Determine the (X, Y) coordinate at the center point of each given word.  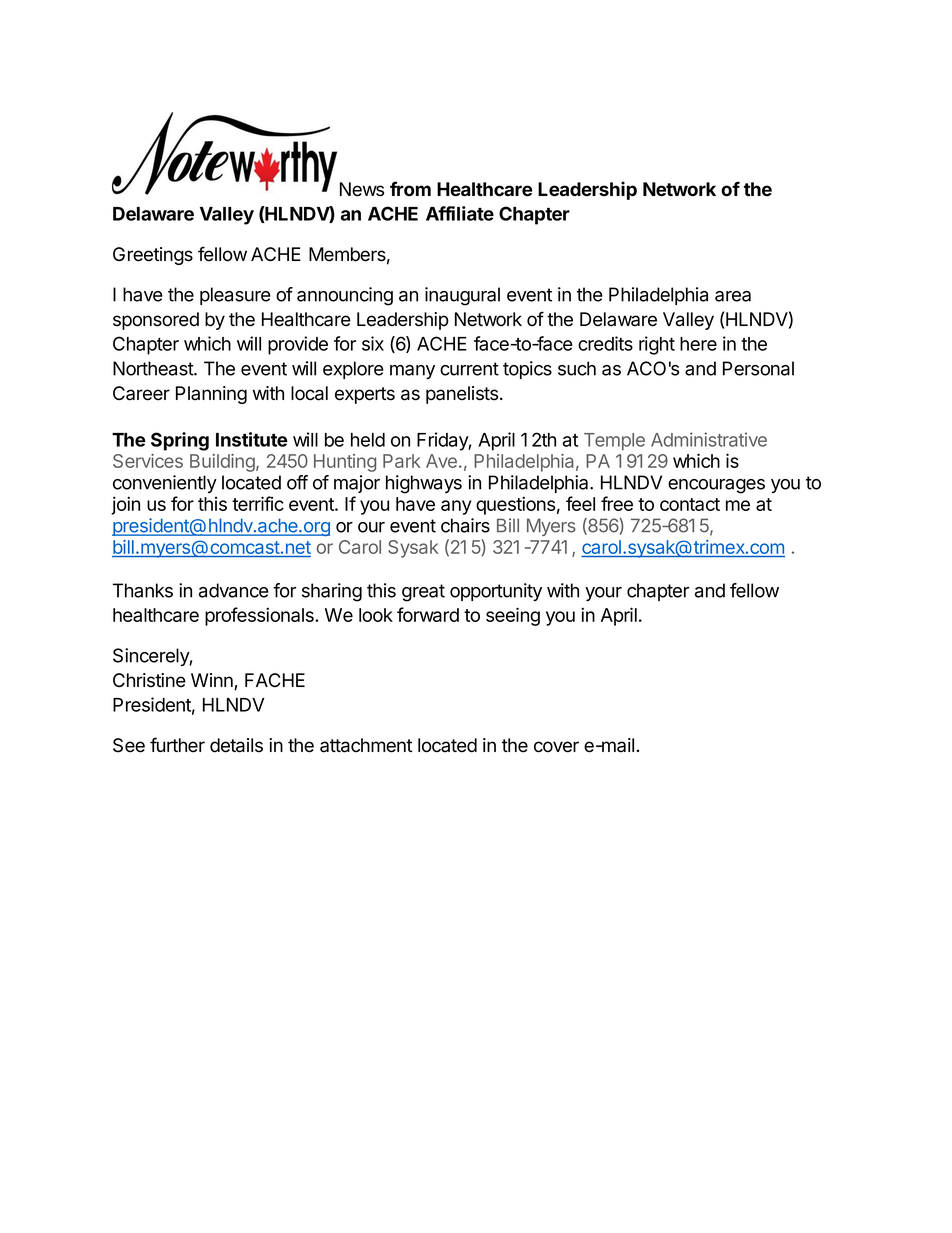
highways (424, 484)
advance (234, 590)
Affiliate (460, 213)
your (603, 594)
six (373, 343)
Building (223, 463)
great (423, 593)
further (177, 745)
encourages (716, 486)
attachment (366, 745)
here (698, 344)
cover (556, 747)
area (733, 296)
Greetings (153, 256)
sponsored (156, 321)
